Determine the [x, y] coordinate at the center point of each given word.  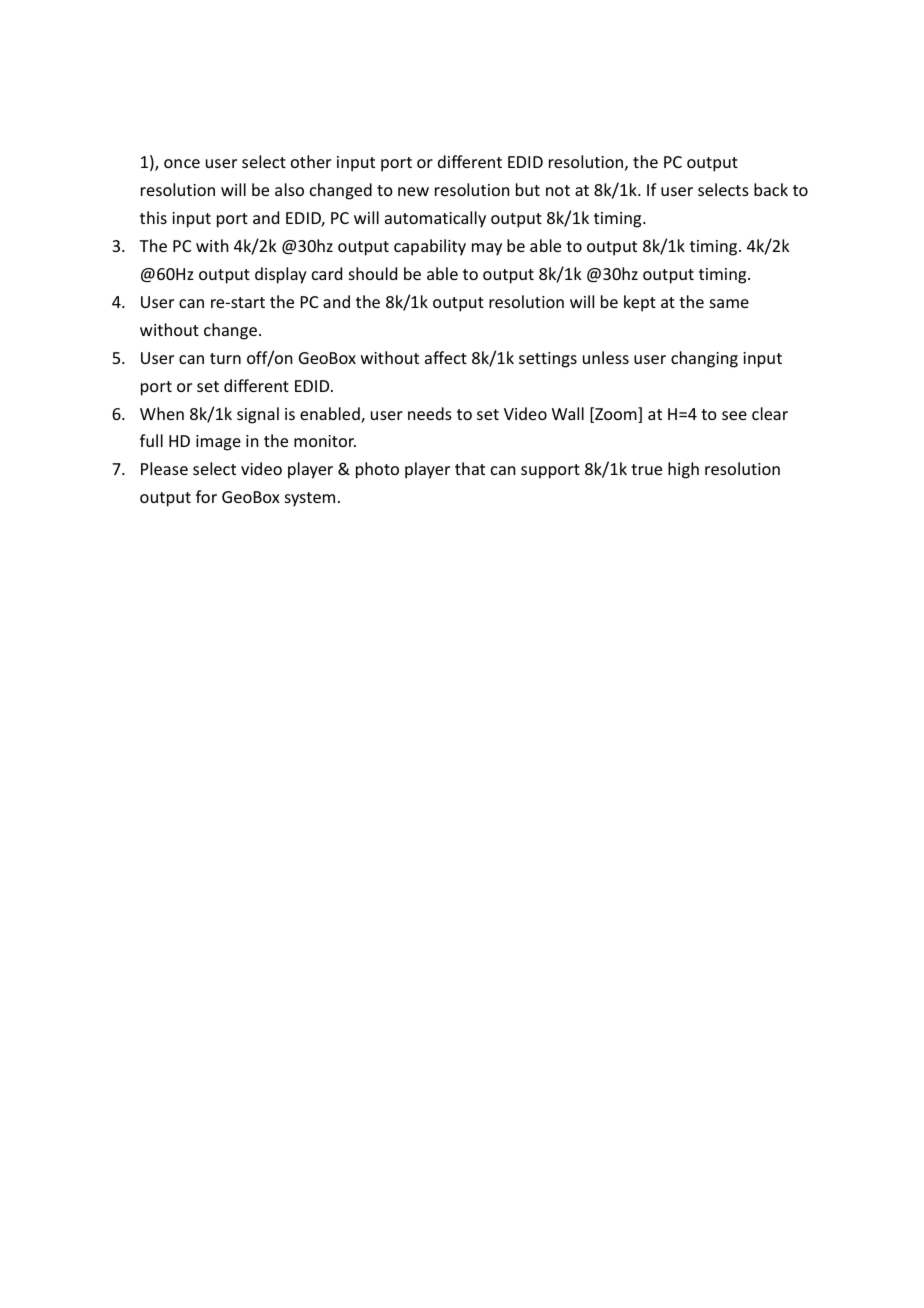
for [206, 496]
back [771, 189]
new [413, 191]
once [182, 163]
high [683, 470]
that [470, 468]
